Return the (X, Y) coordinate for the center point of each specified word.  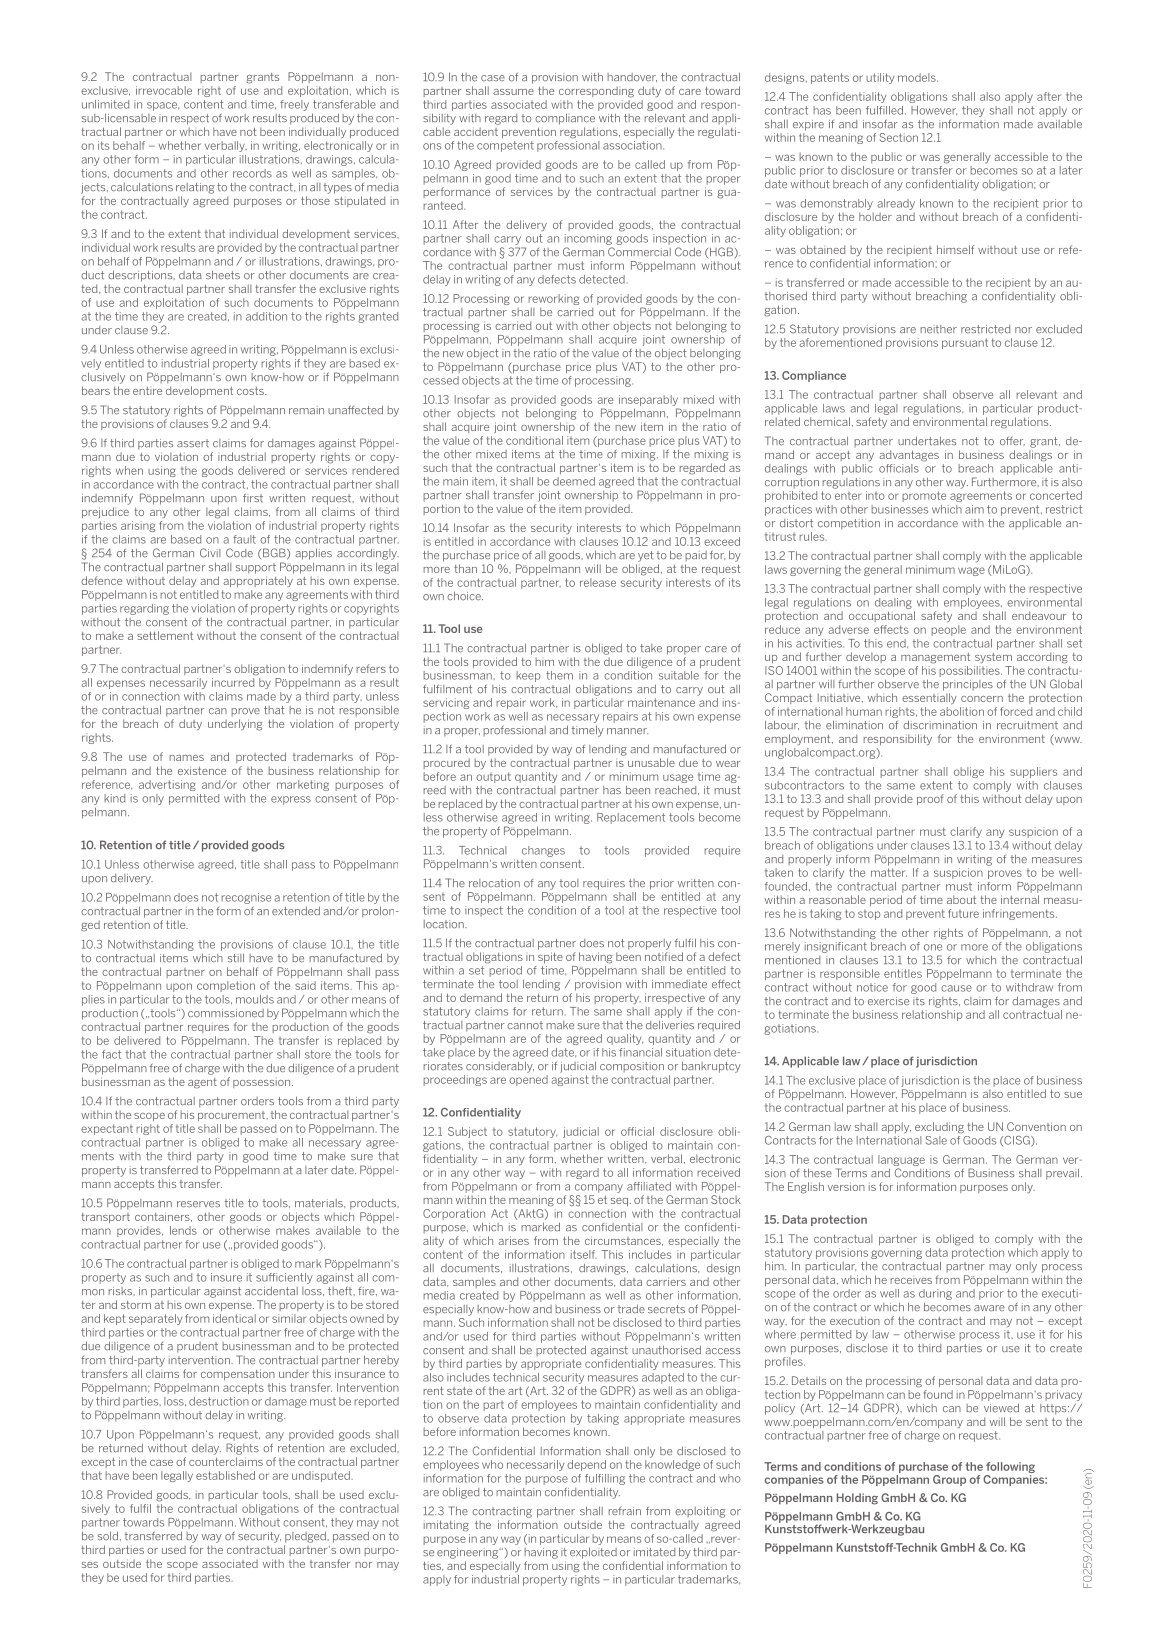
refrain (624, 1511)
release (598, 582)
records (252, 173)
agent (202, 1083)
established (225, 1475)
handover (632, 77)
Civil (210, 553)
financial (640, 1052)
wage (971, 571)
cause (956, 988)
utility (880, 78)
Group (949, 1480)
